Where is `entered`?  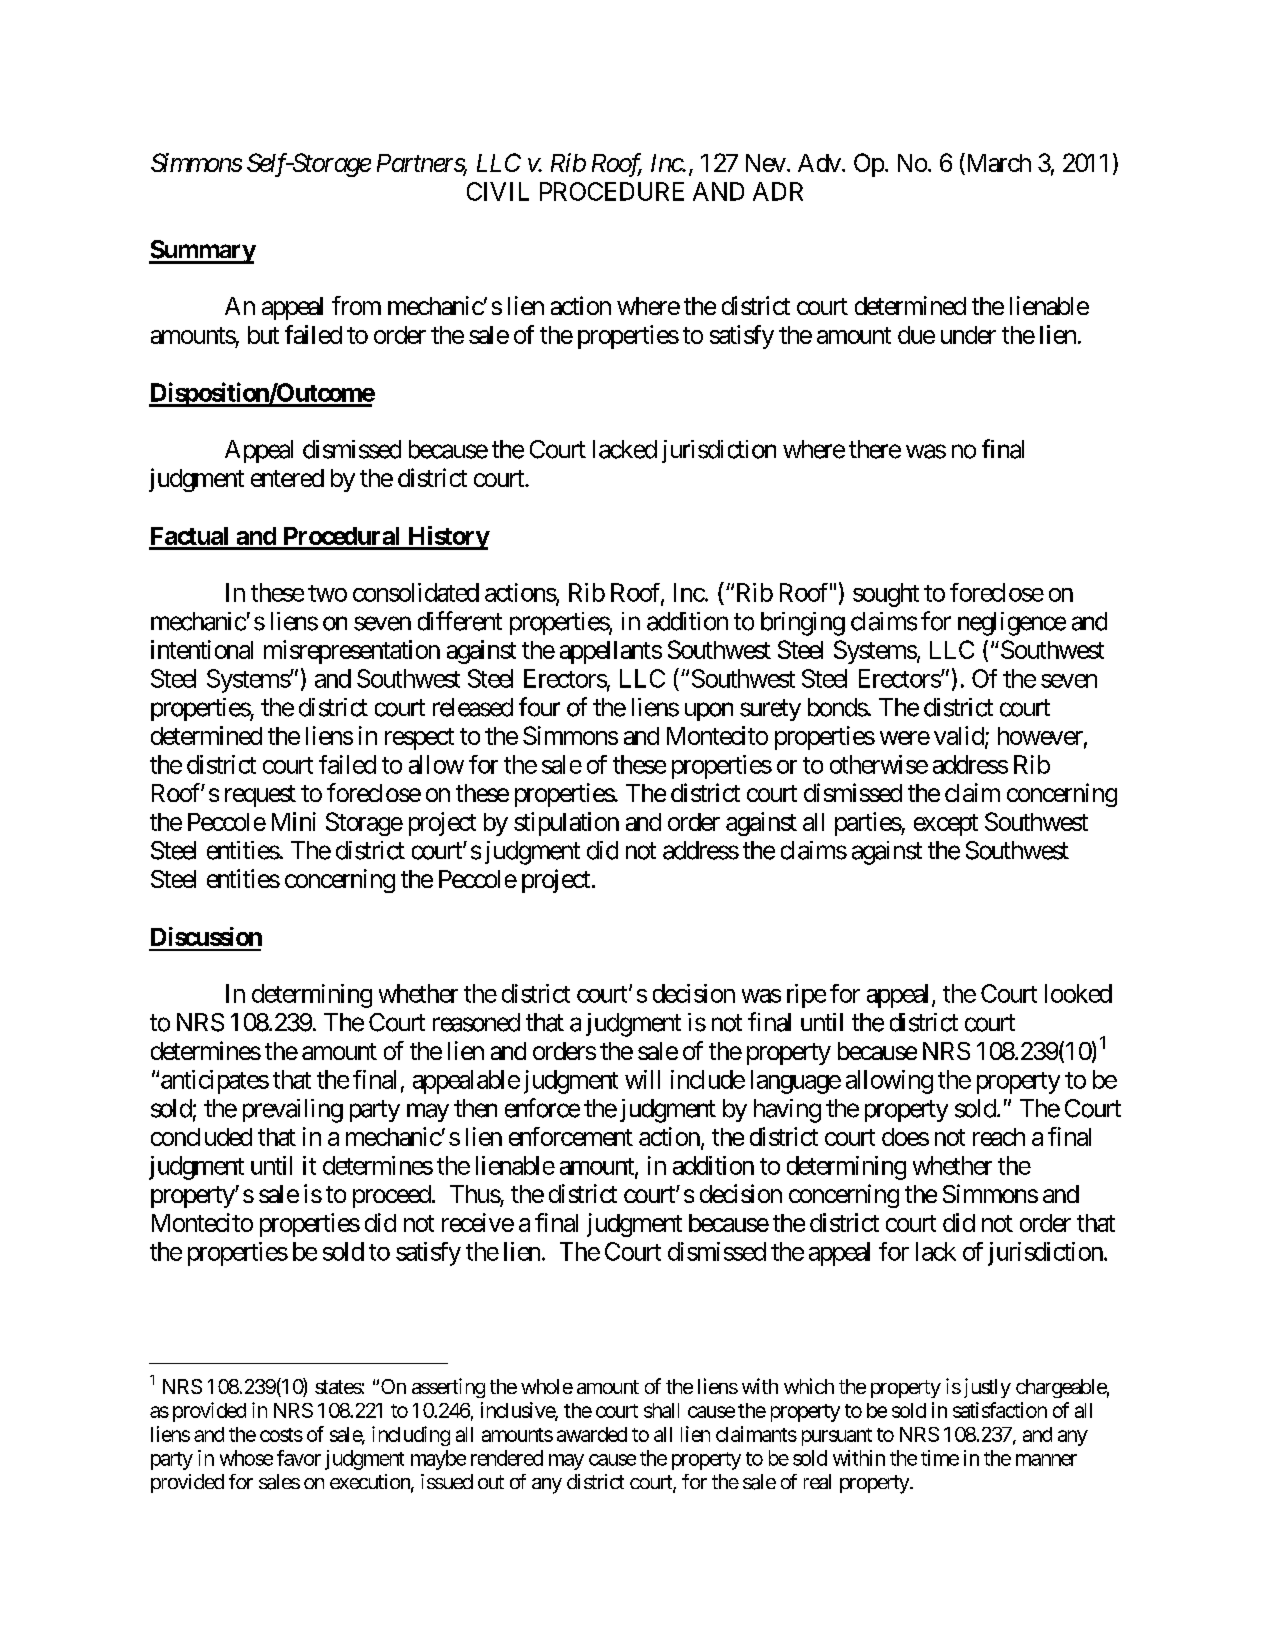 entered is located at coordinates (287, 478).
